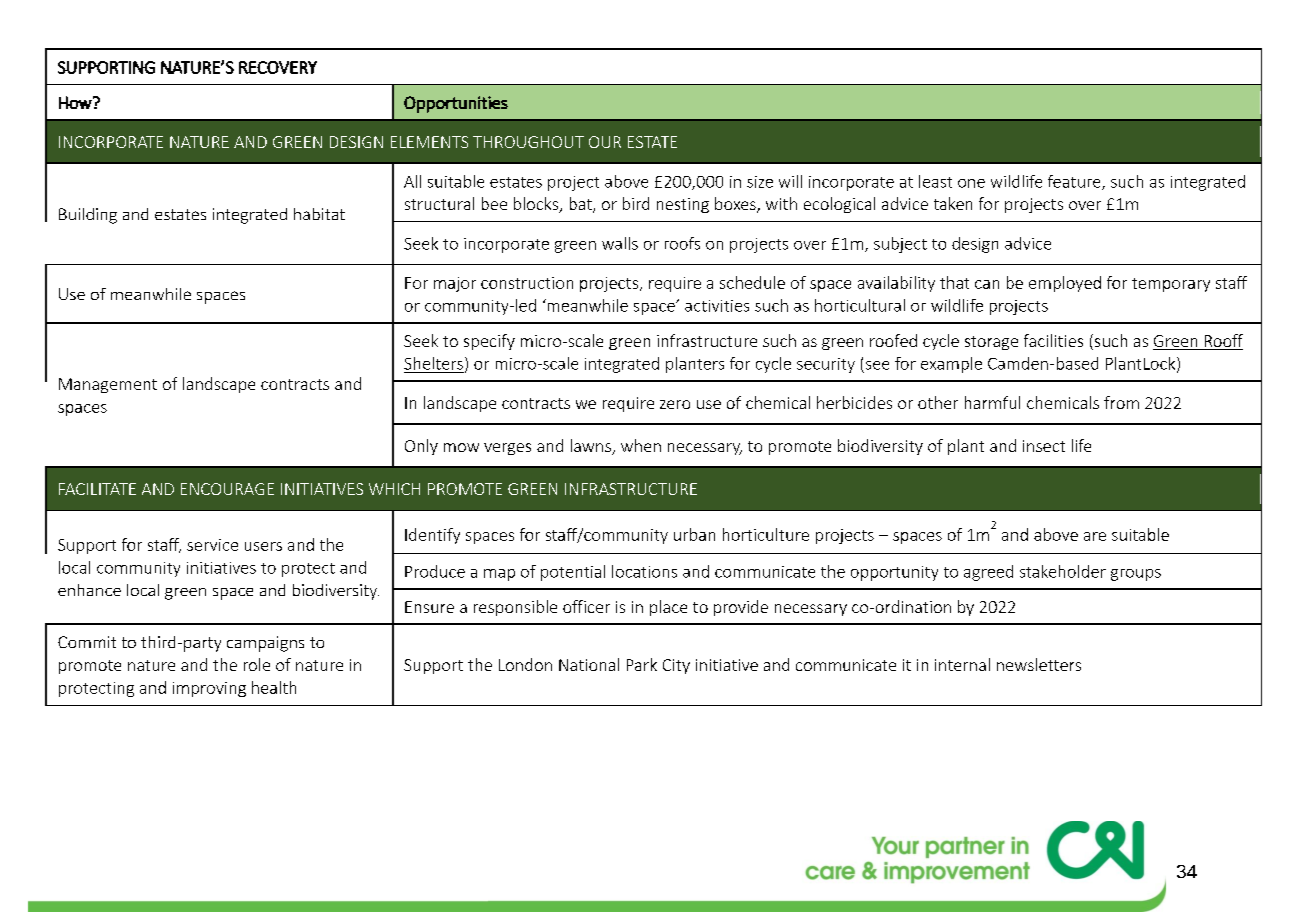 This screenshot has width=1308, height=924. I want to click on walls, so click(620, 243).
